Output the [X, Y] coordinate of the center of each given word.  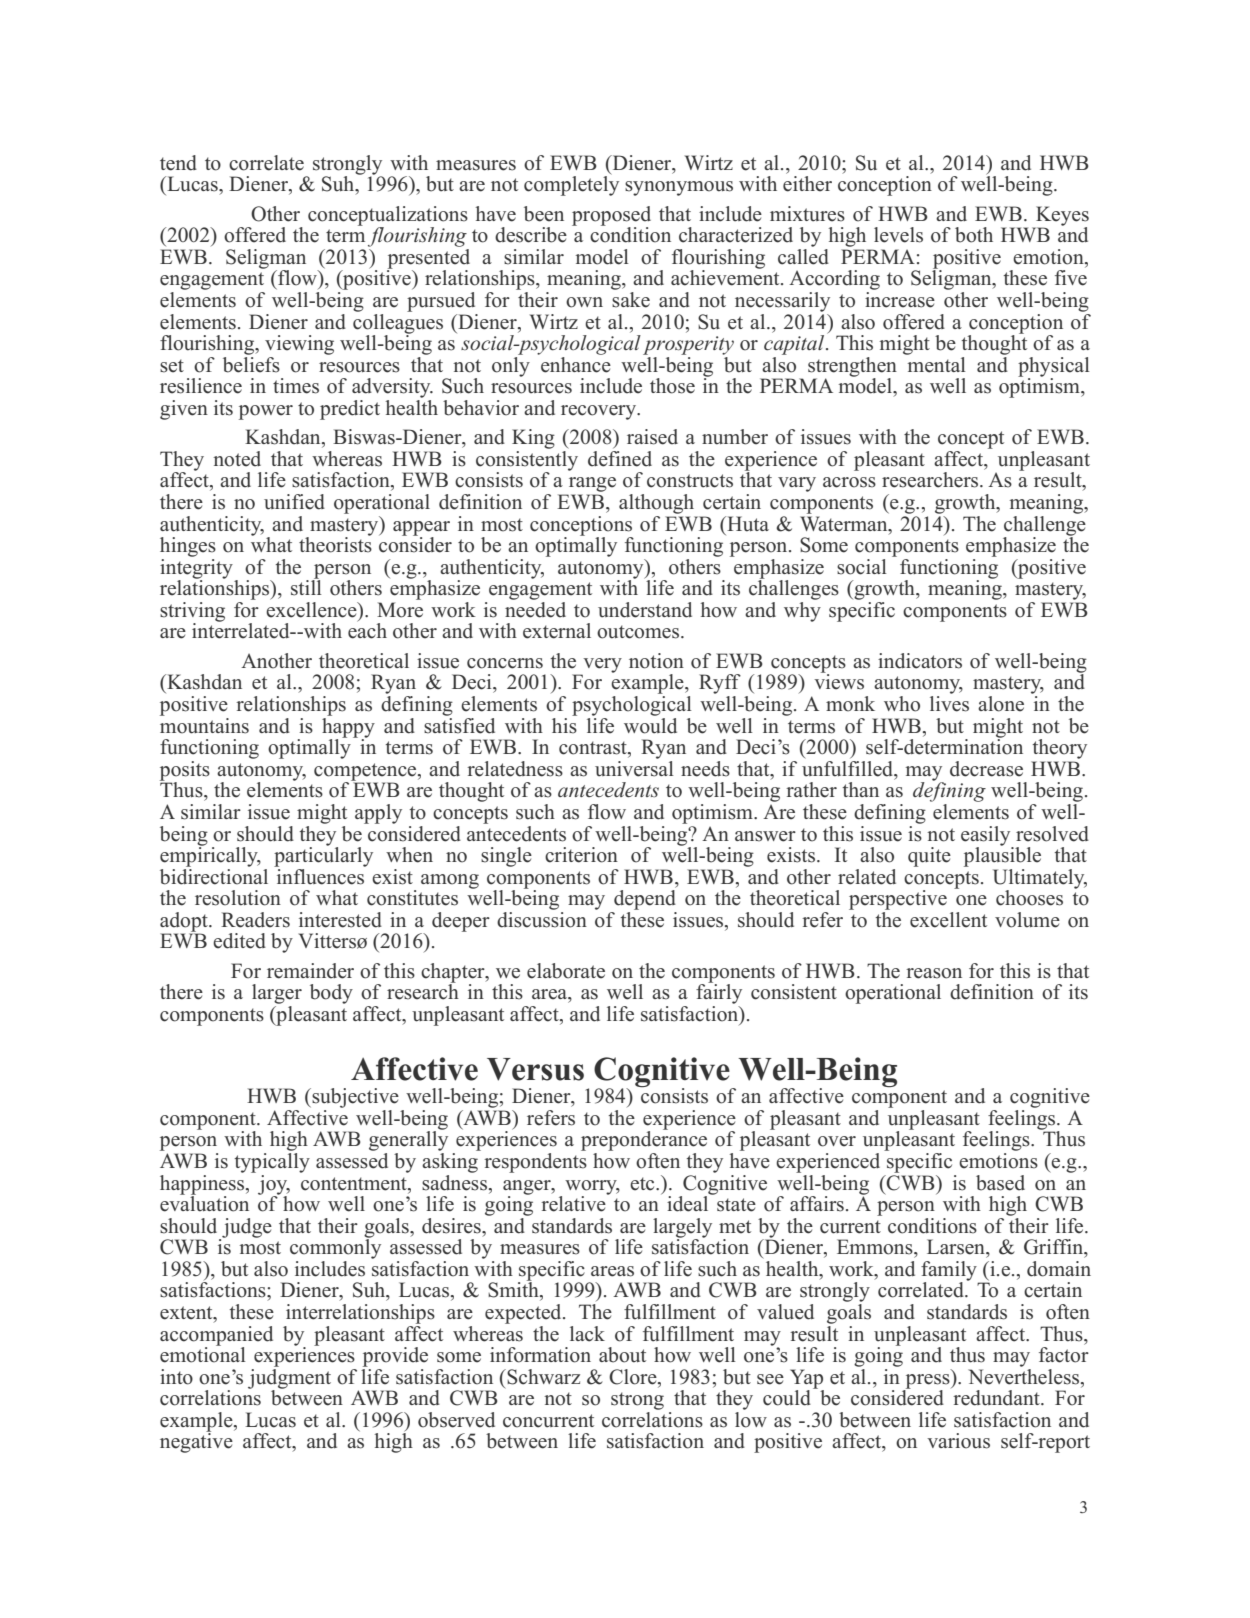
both [974, 235]
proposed [611, 217]
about [622, 1355]
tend [178, 163]
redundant [997, 1398]
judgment [289, 1378]
